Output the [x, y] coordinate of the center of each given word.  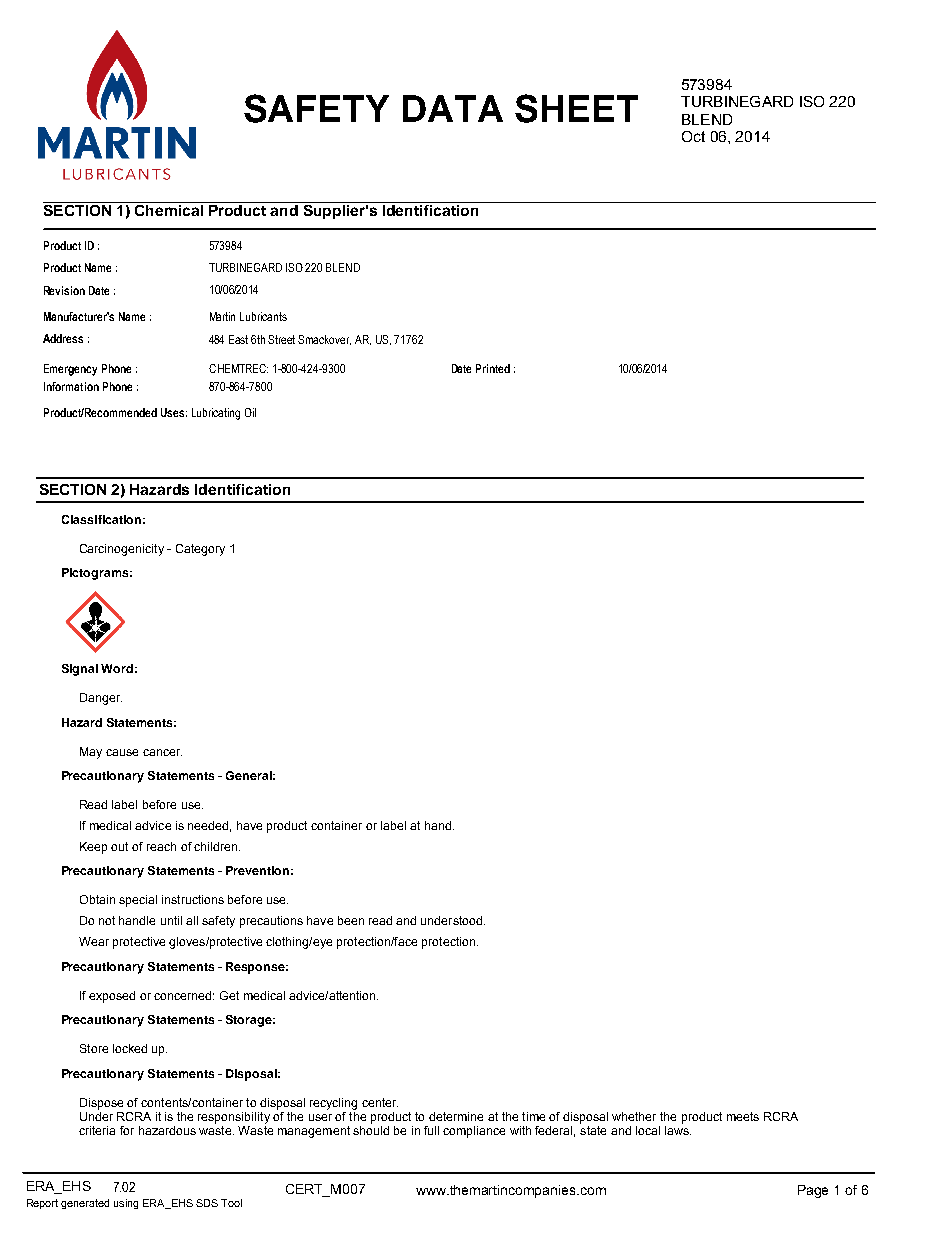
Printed [493, 368]
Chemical [169, 210]
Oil [250, 412]
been [351, 920]
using [126, 1204]
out [119, 846]
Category [200, 550]
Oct [693, 136]
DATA [453, 108]
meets [743, 1116]
